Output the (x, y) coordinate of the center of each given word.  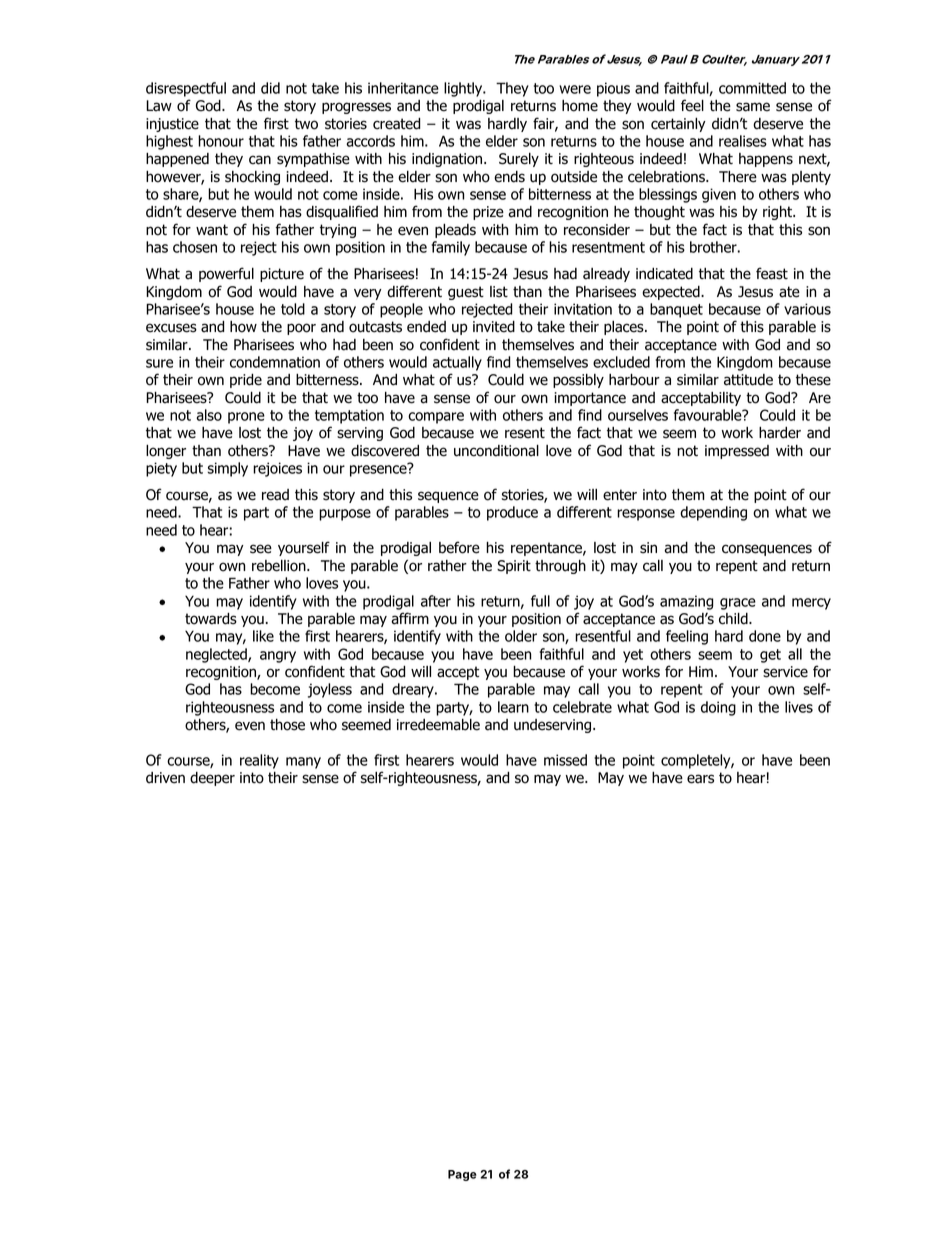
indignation (448, 160)
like (263, 636)
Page (462, 1175)
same (753, 107)
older (521, 636)
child (734, 619)
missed (565, 760)
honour (221, 141)
